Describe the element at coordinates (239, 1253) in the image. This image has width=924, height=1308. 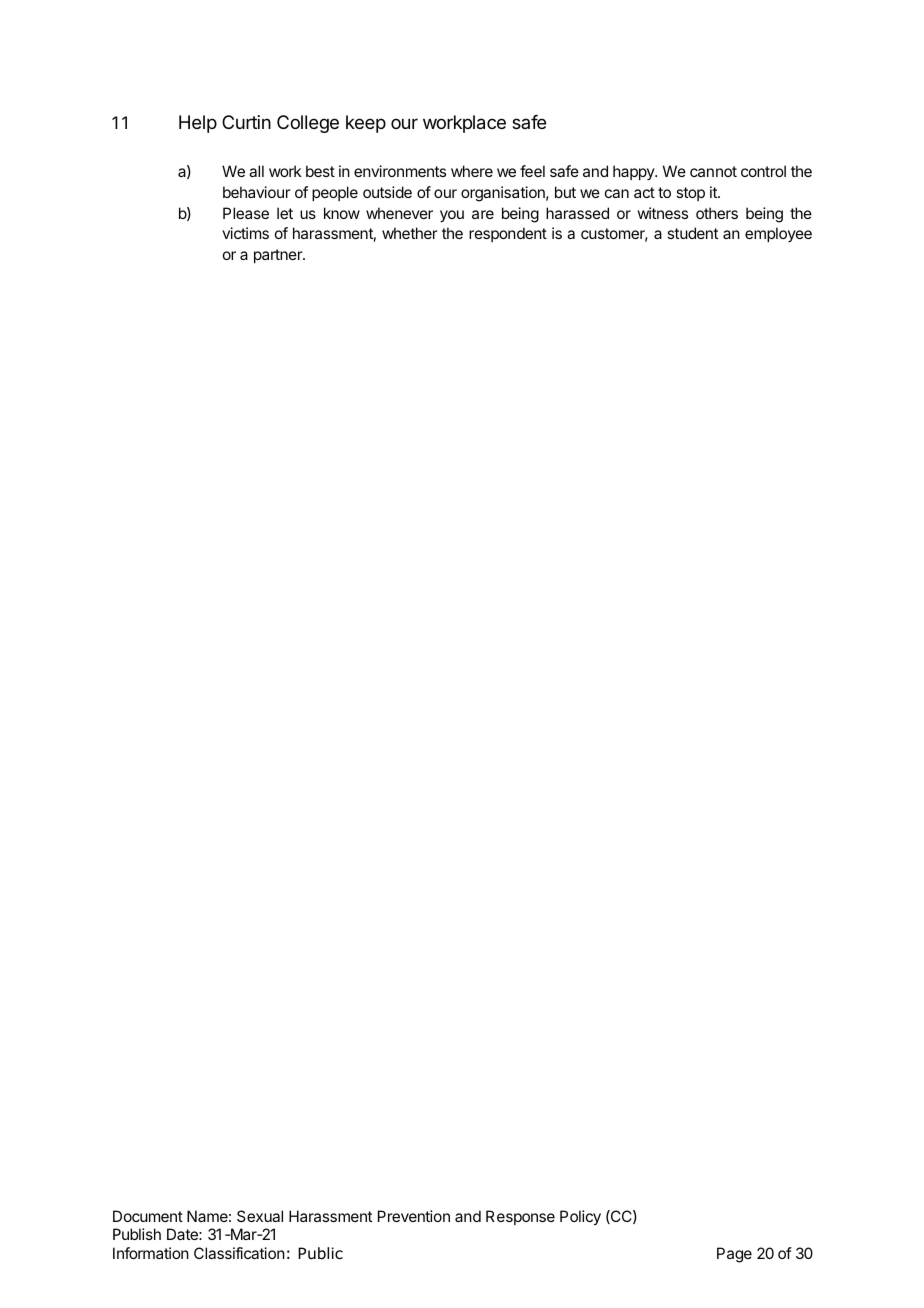
I see `Classification` at that location.
